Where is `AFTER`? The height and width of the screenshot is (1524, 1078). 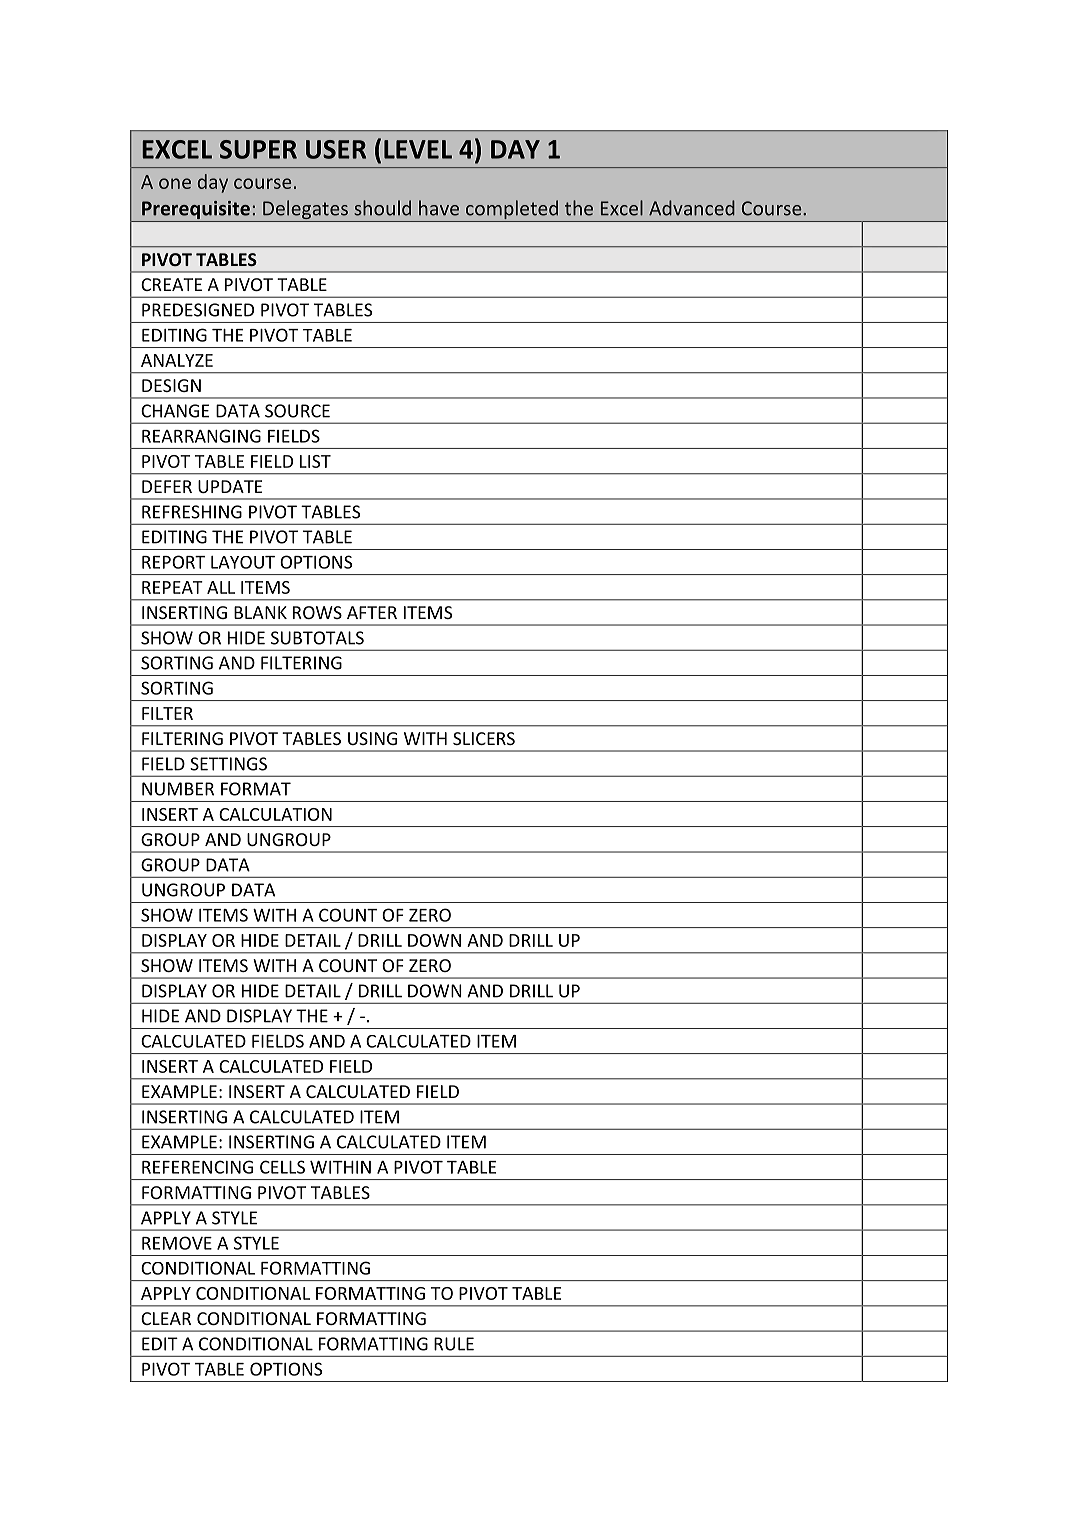 AFTER is located at coordinates (372, 612).
